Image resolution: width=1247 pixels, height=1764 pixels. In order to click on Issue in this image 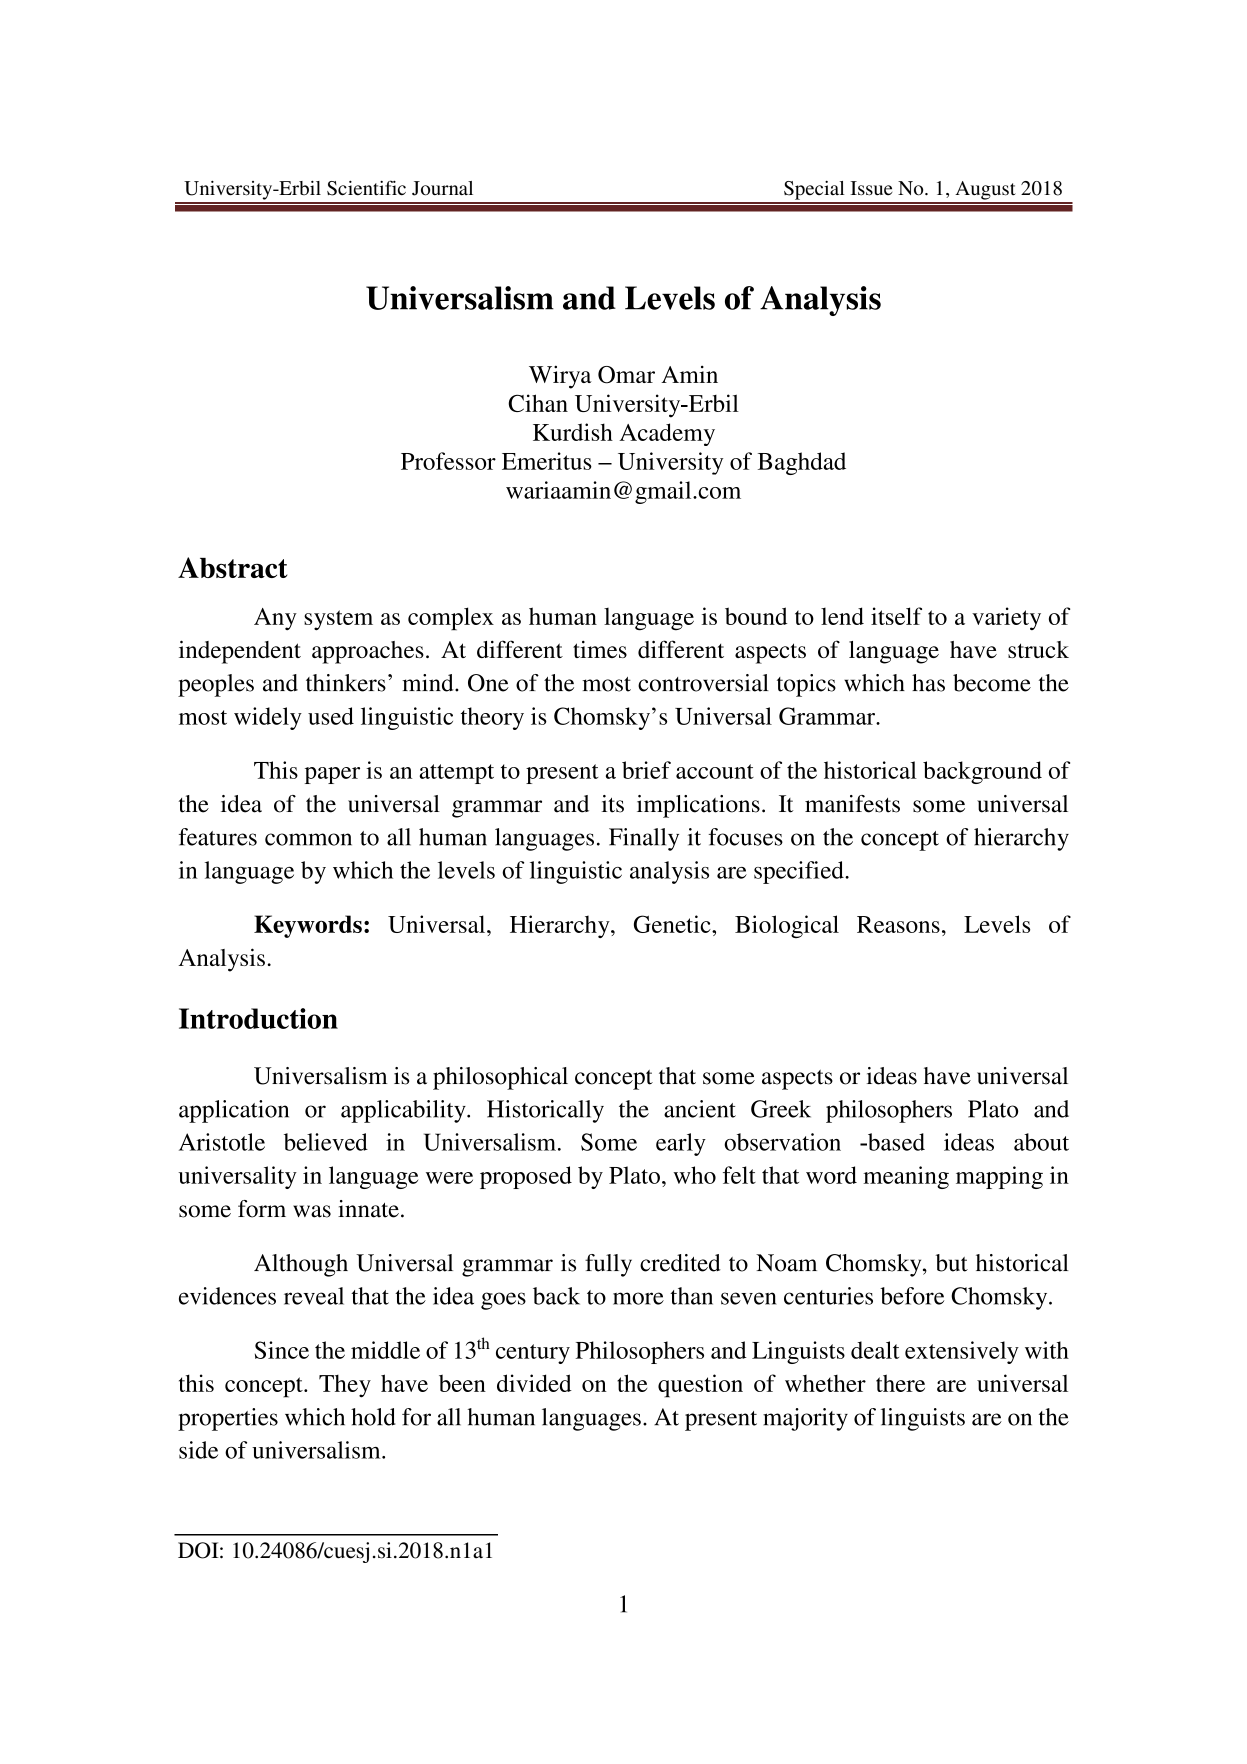, I will do `click(871, 188)`.
